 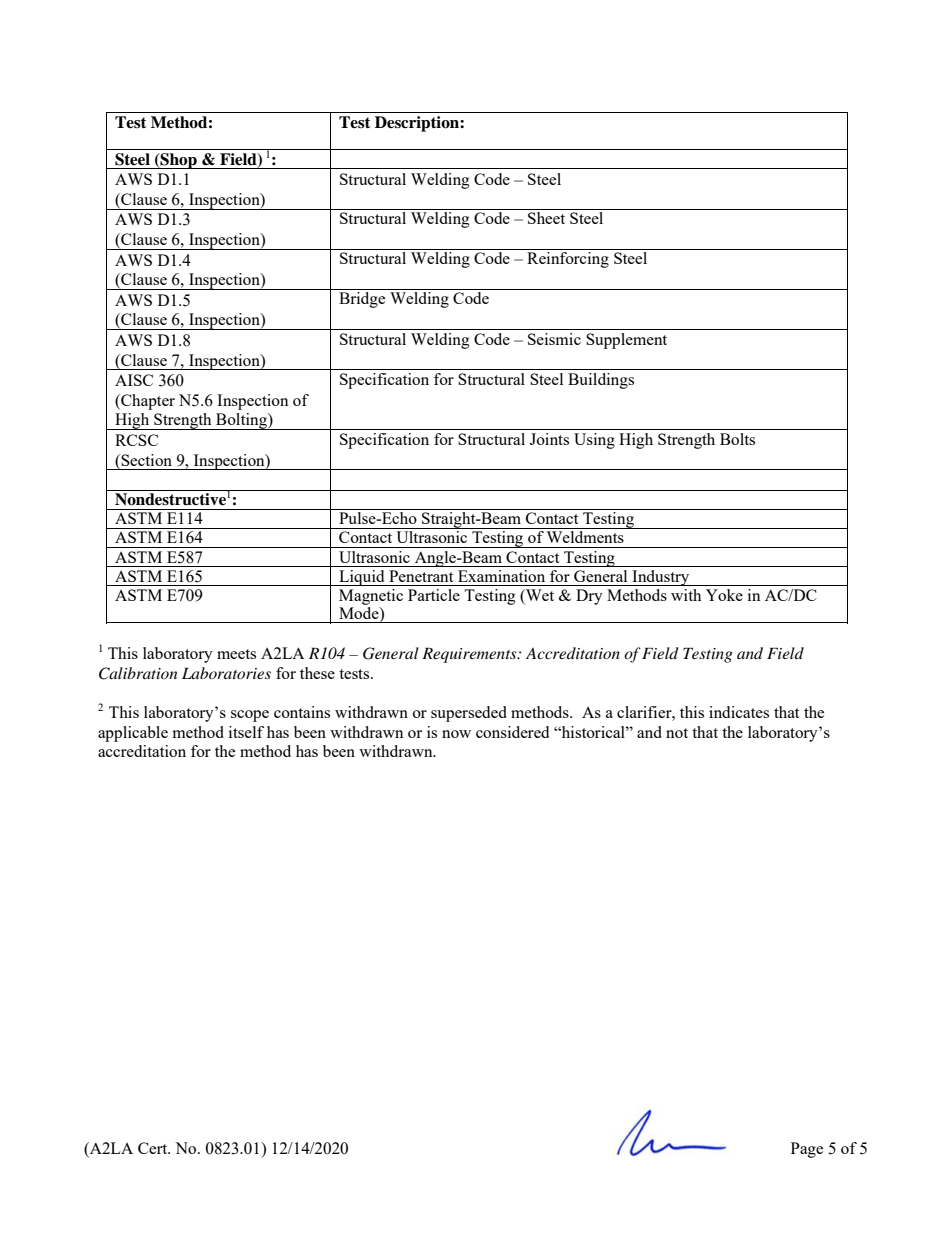 What do you see at coordinates (739, 712) in the screenshot?
I see `indicates` at bounding box center [739, 712].
